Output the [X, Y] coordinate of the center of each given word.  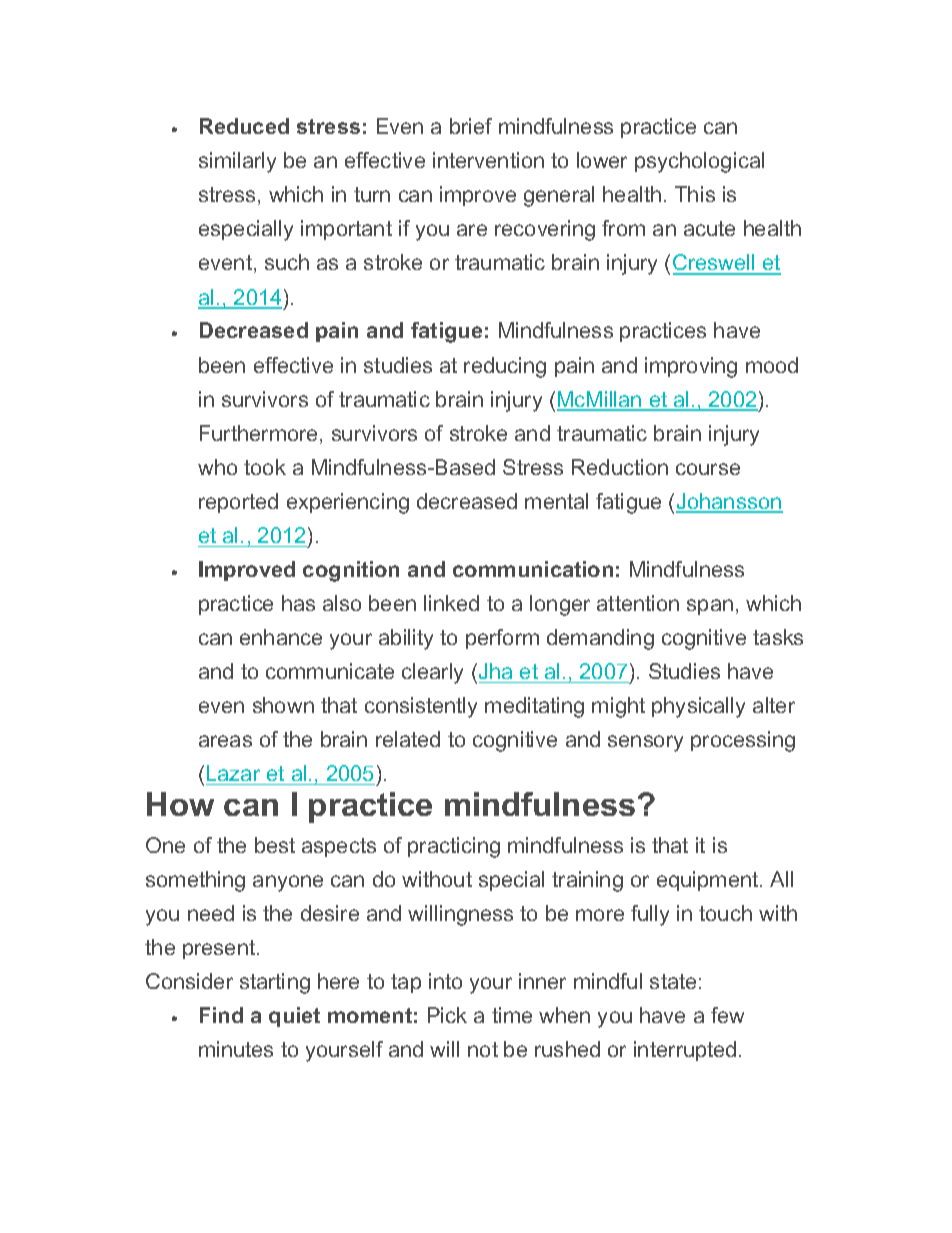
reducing [505, 367]
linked [451, 603]
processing [743, 741]
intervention [488, 160]
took [265, 467]
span [710, 607]
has [298, 603]
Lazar [233, 773]
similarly [237, 162]
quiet [294, 1017]
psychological [699, 162]
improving [691, 367]
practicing [454, 847]
